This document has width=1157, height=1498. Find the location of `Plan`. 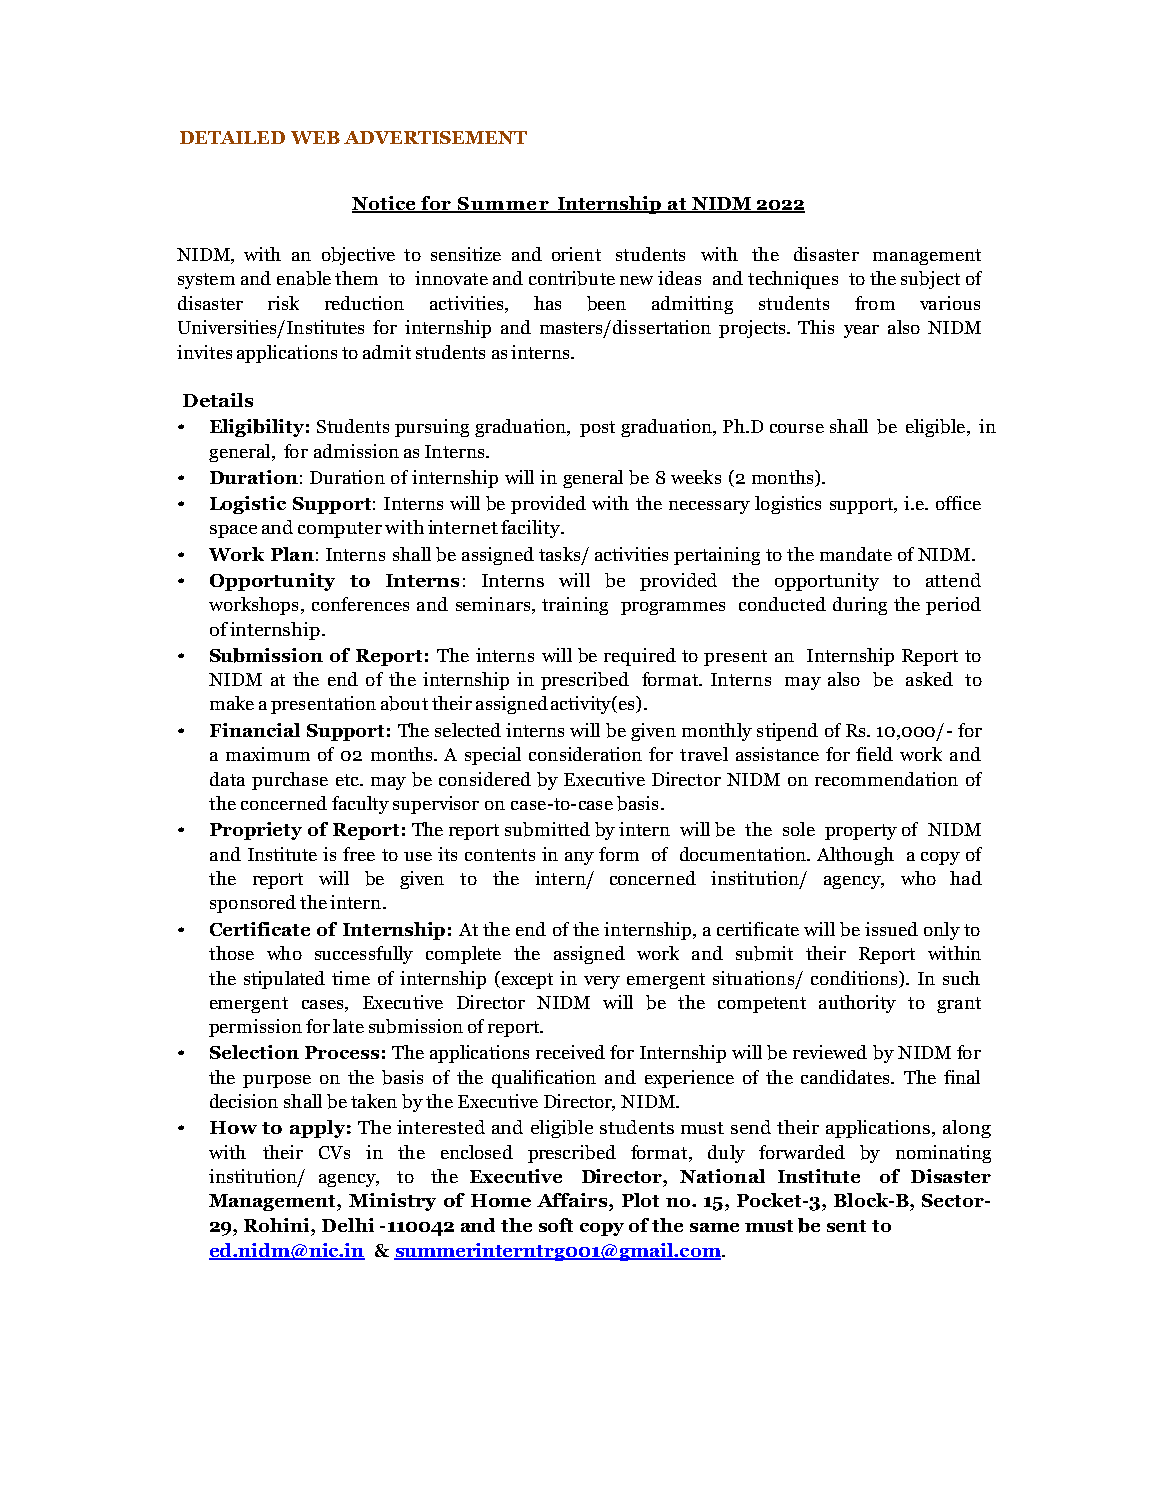

Plan is located at coordinates (292, 554).
